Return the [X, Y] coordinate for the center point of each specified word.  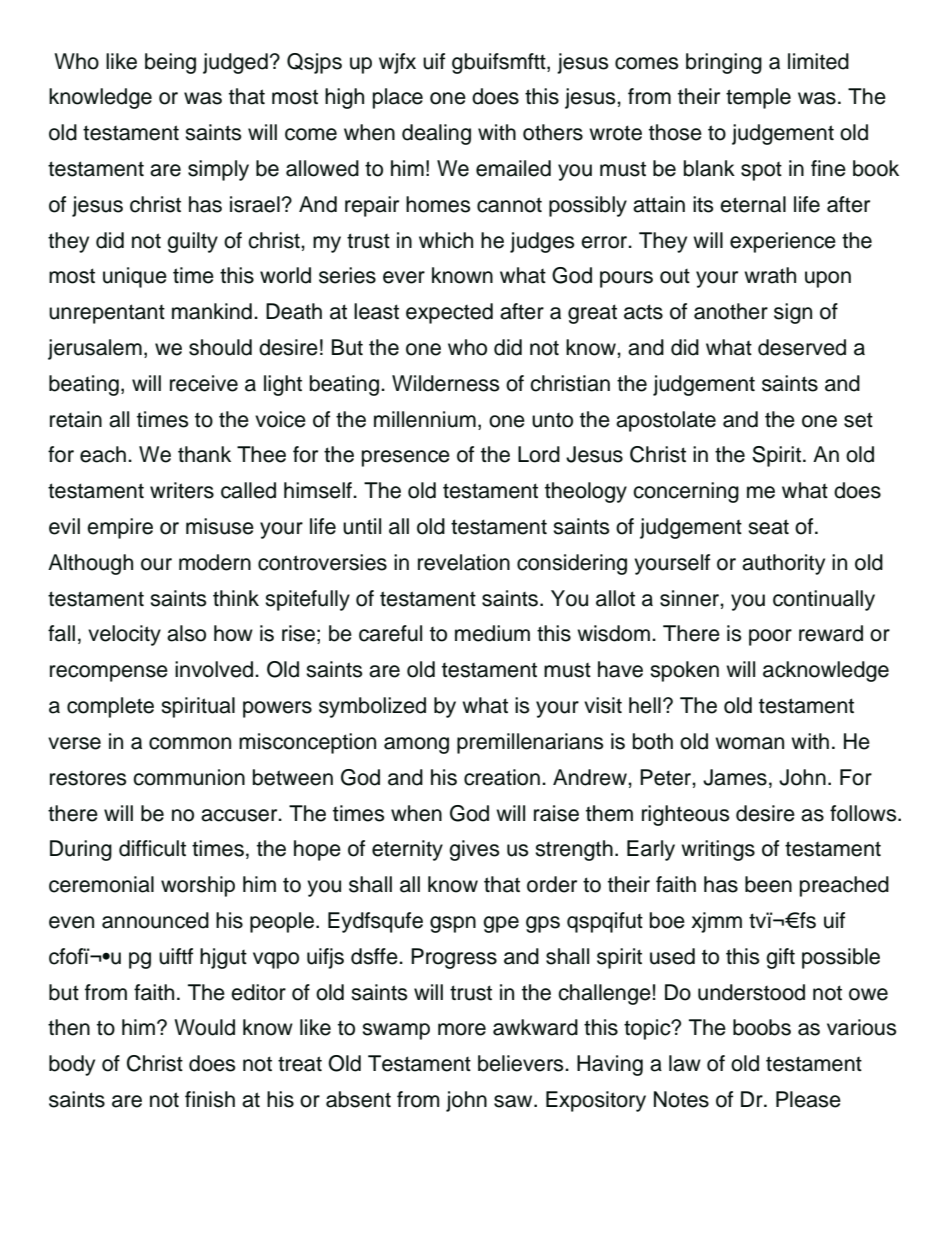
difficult [152, 848]
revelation [464, 562]
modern [215, 562]
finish [210, 1099]
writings [718, 850]
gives [474, 850]
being [170, 63]
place [398, 98]
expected [449, 313]
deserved [802, 347]
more [462, 1029]
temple [758, 98]
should [220, 347]
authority [783, 564]
